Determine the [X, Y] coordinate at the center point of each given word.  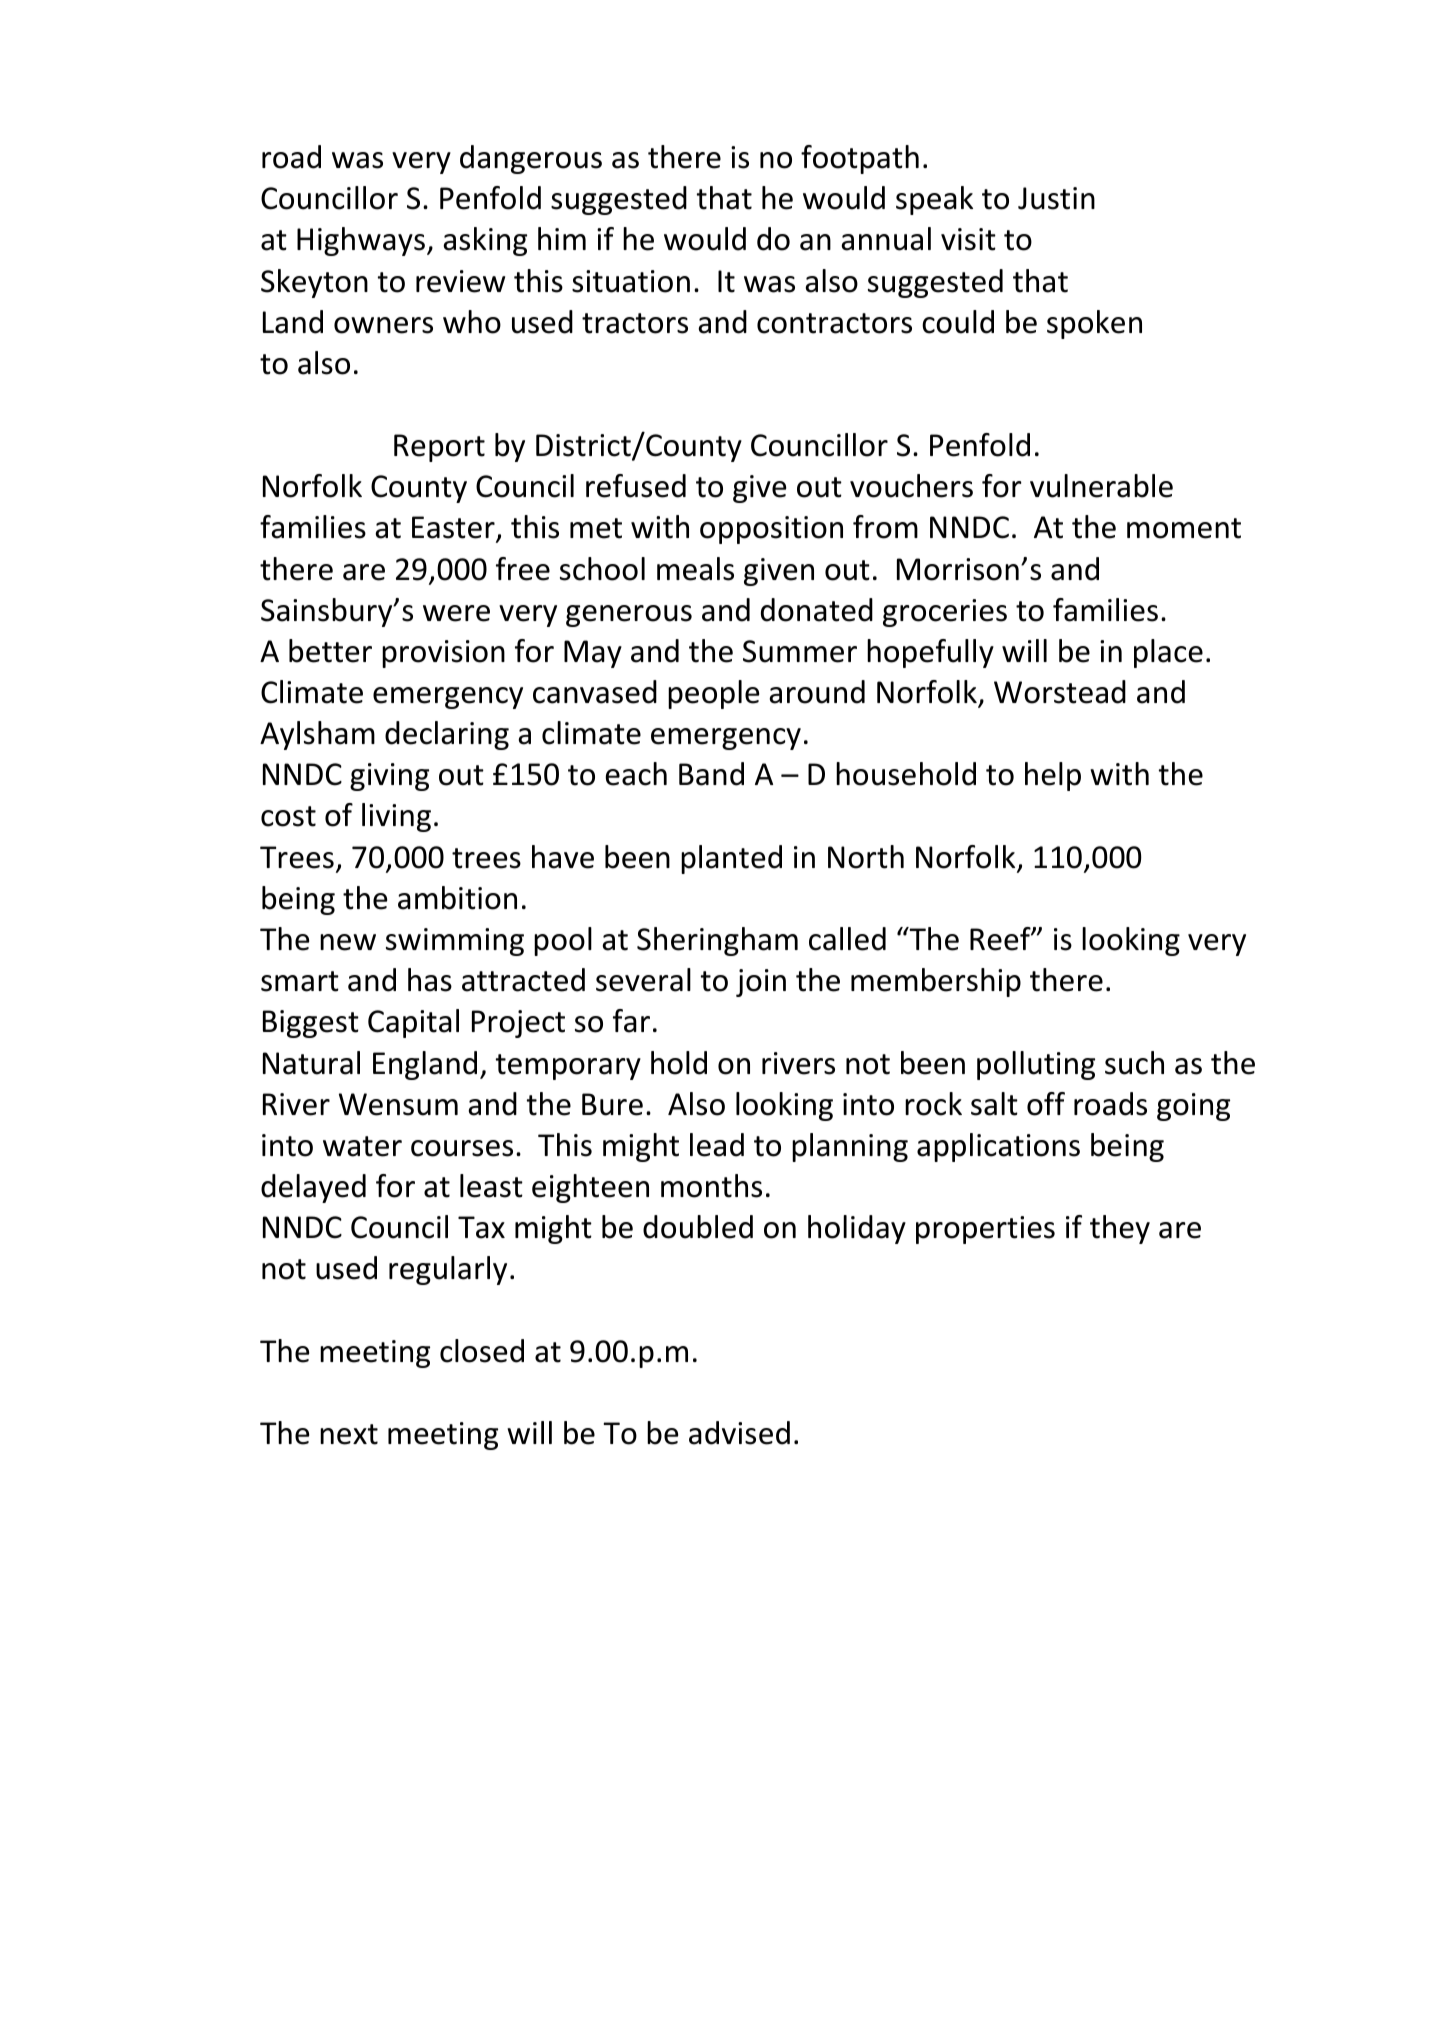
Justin [1056, 198]
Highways [361, 241]
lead [717, 1145]
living [396, 817]
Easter [454, 529]
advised [739, 1433]
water [362, 1146]
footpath [860, 159]
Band [711, 774]
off [1046, 1104]
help [1053, 776]
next [349, 1434]
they [1120, 1229]
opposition [771, 530]
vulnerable [1101, 486]
